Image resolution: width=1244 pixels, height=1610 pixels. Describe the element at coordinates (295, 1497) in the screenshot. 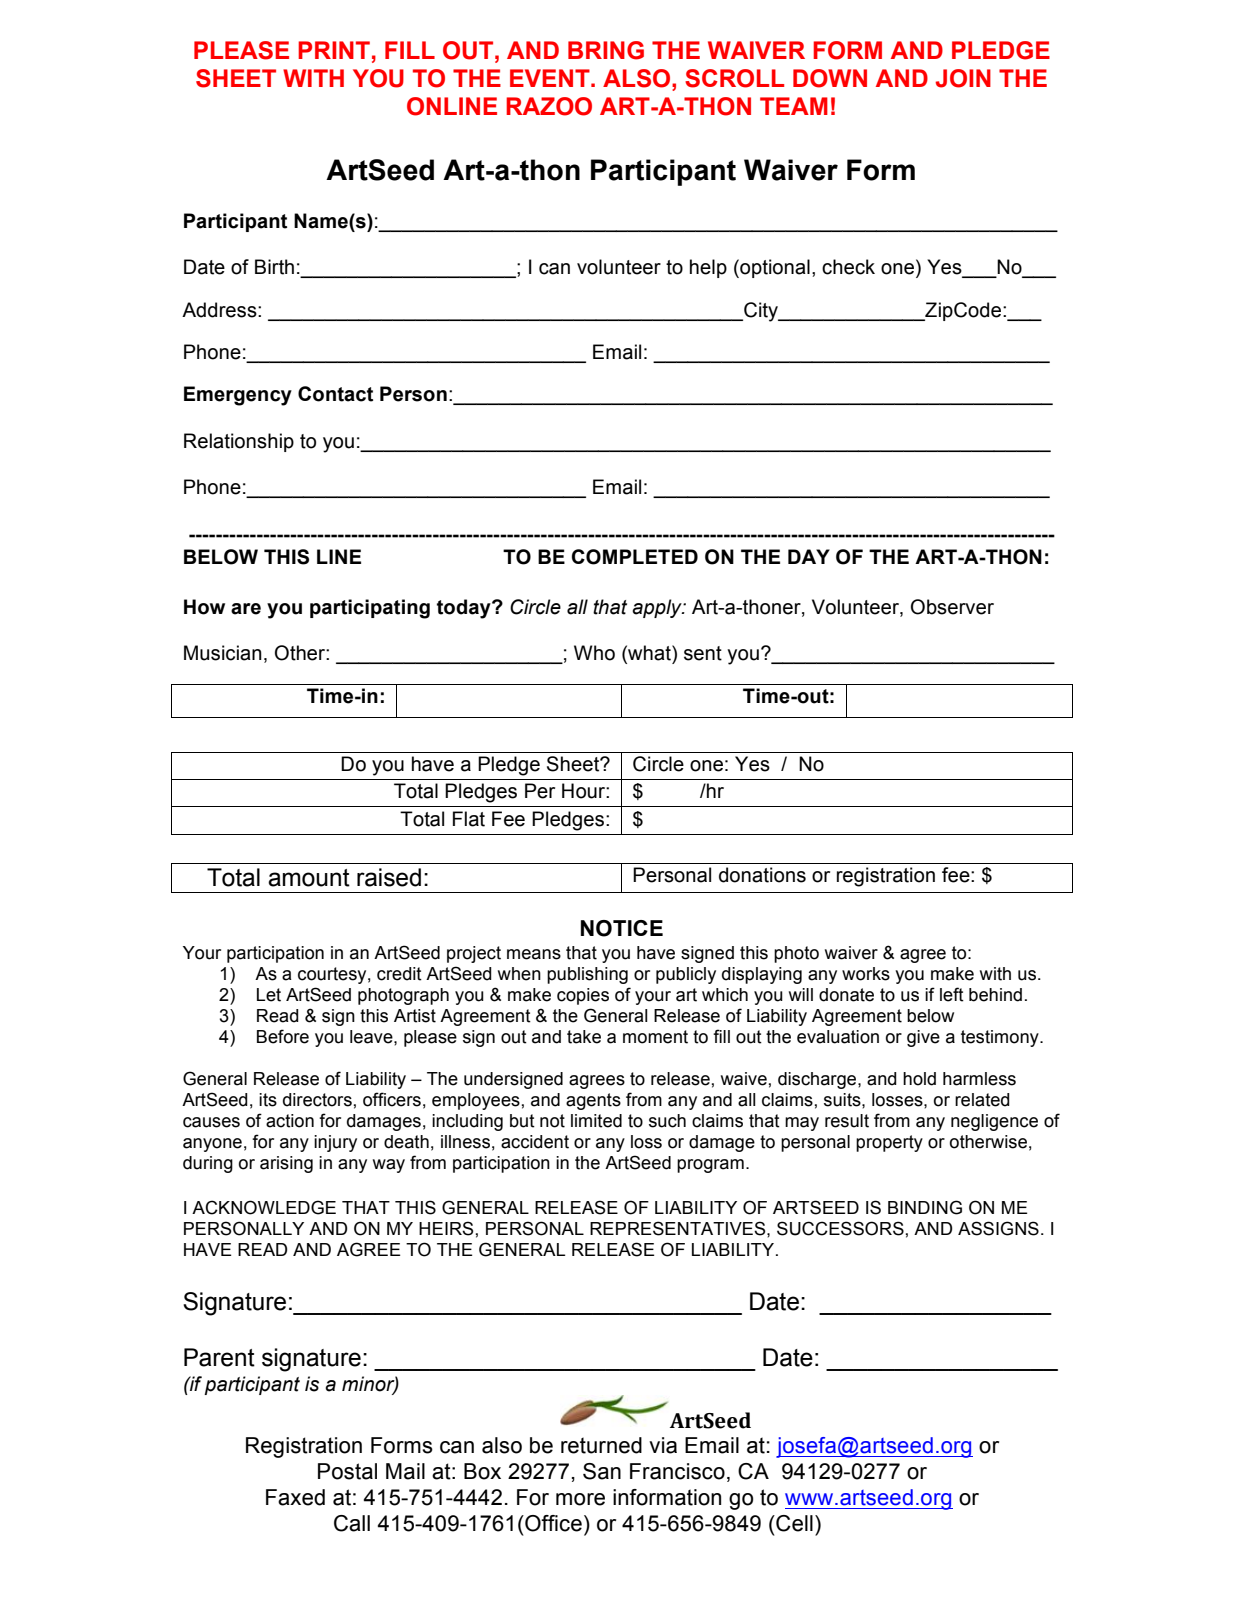

I see `Faxed` at that location.
